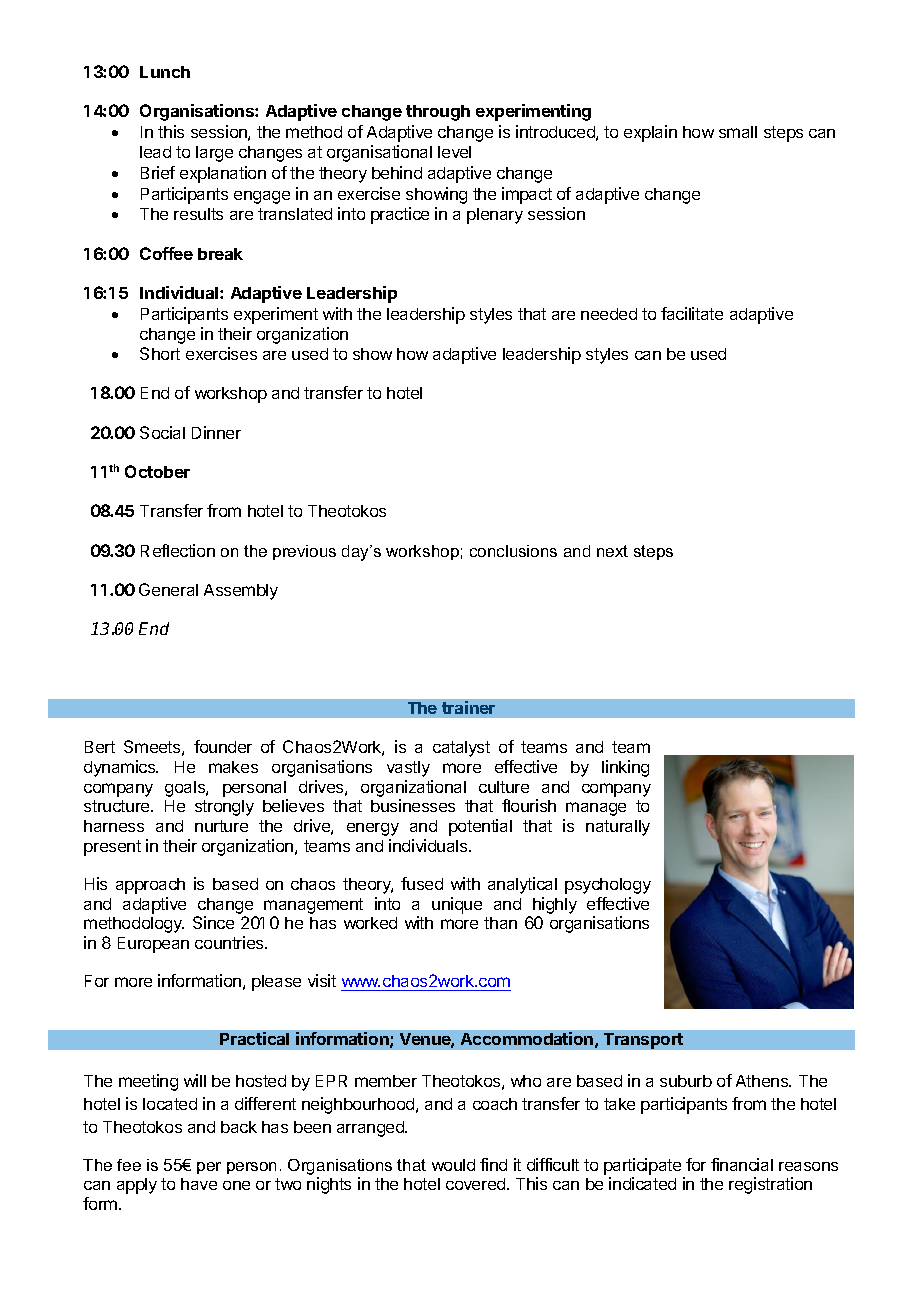 The image size is (924, 1308). I want to click on General, so click(168, 589).
